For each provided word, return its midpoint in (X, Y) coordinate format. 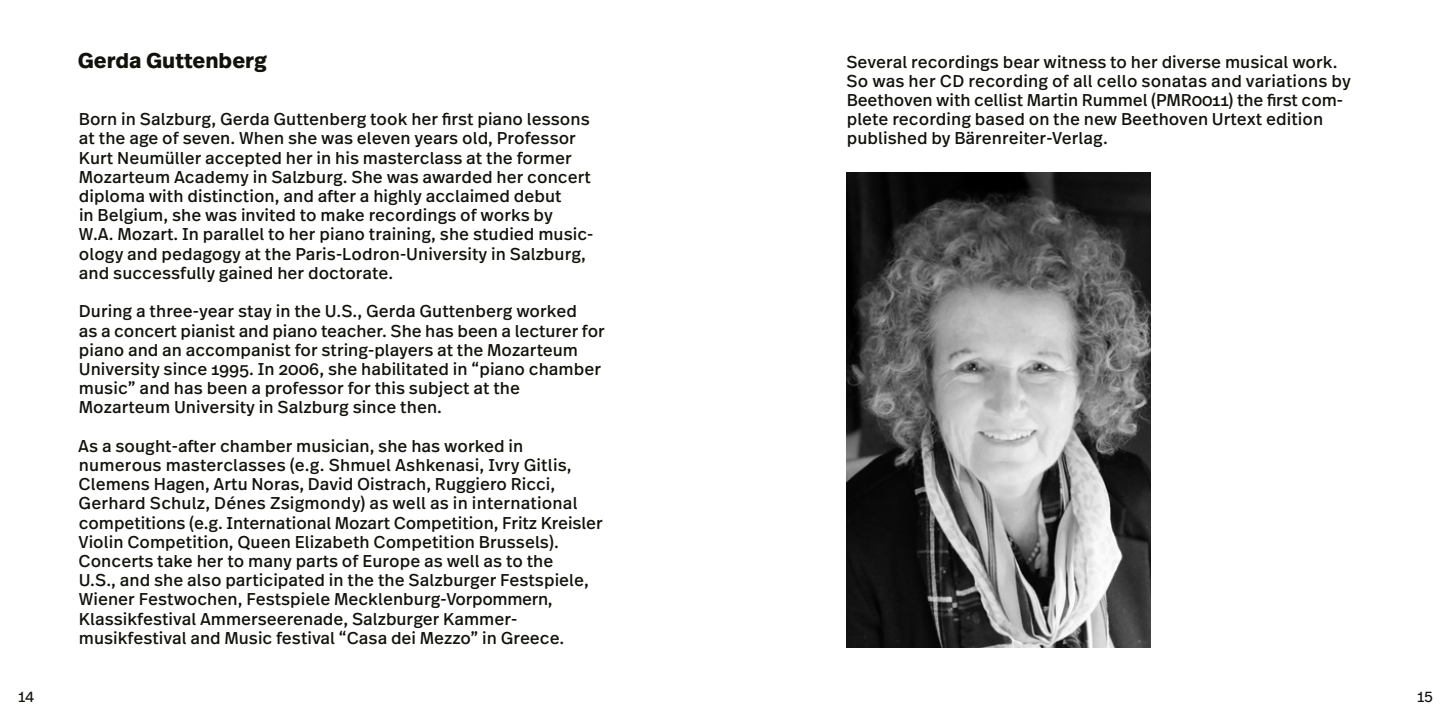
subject (439, 389)
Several (877, 62)
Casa (366, 638)
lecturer (547, 331)
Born (98, 119)
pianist (208, 332)
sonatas (1174, 81)
